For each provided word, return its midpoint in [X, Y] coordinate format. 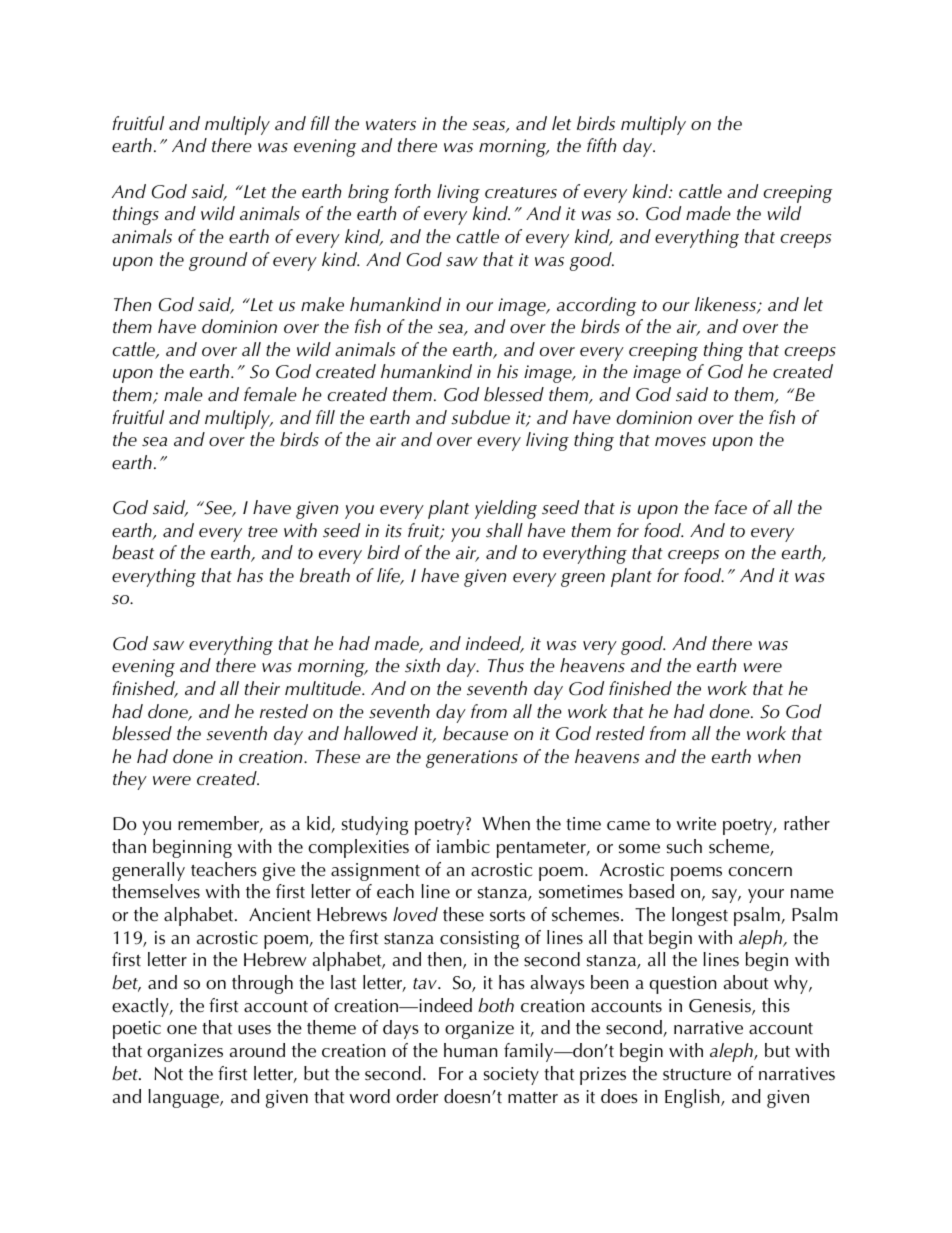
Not [168, 1074]
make [322, 304]
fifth [602, 145]
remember [220, 824]
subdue [480, 417]
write [696, 824]
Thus [506, 665]
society [511, 1076]
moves [680, 442]
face [731, 507]
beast [133, 552]
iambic [463, 846]
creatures [521, 193]
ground [218, 261]
